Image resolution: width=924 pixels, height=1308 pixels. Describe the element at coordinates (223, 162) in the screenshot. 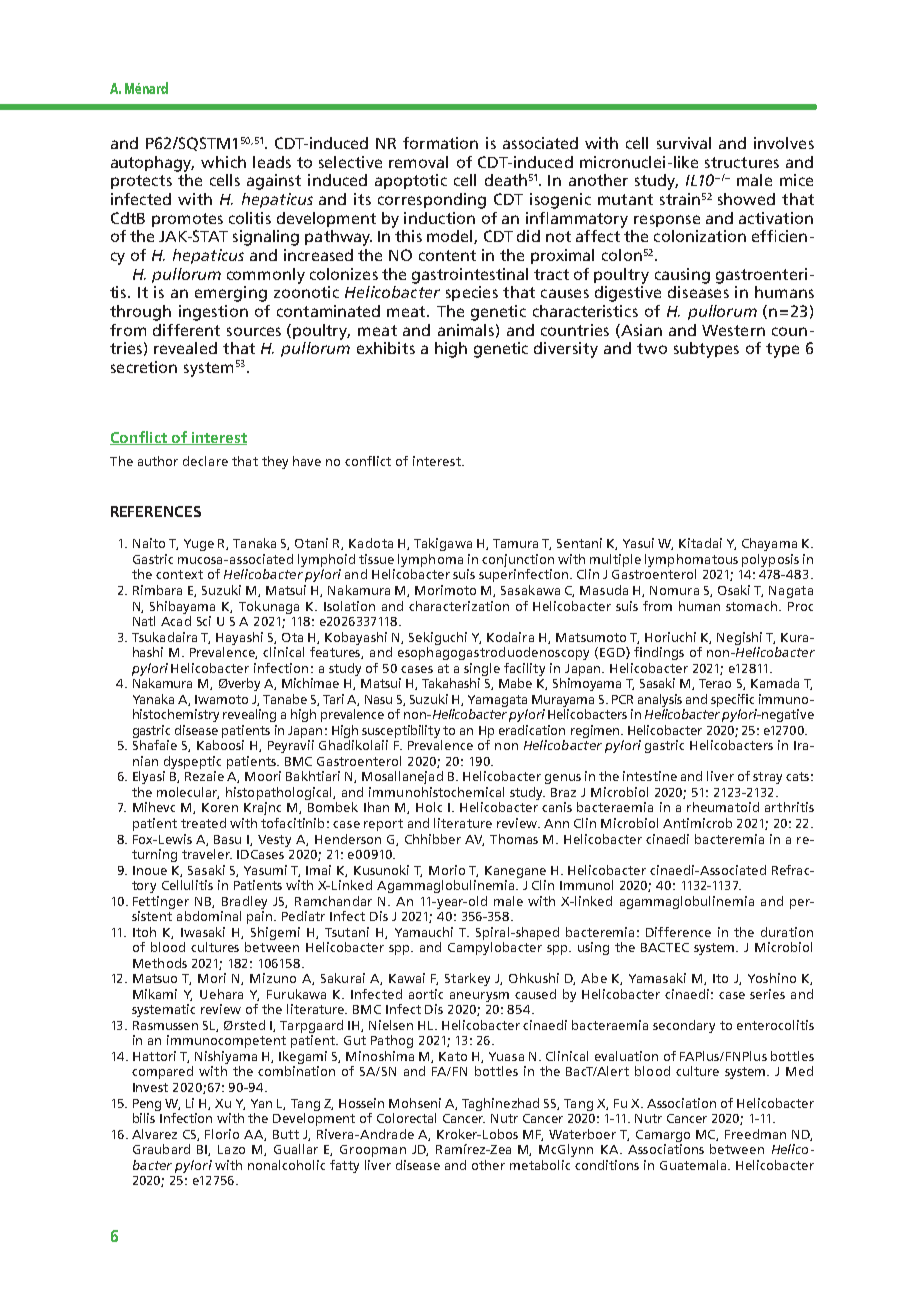

I see `which` at that location.
